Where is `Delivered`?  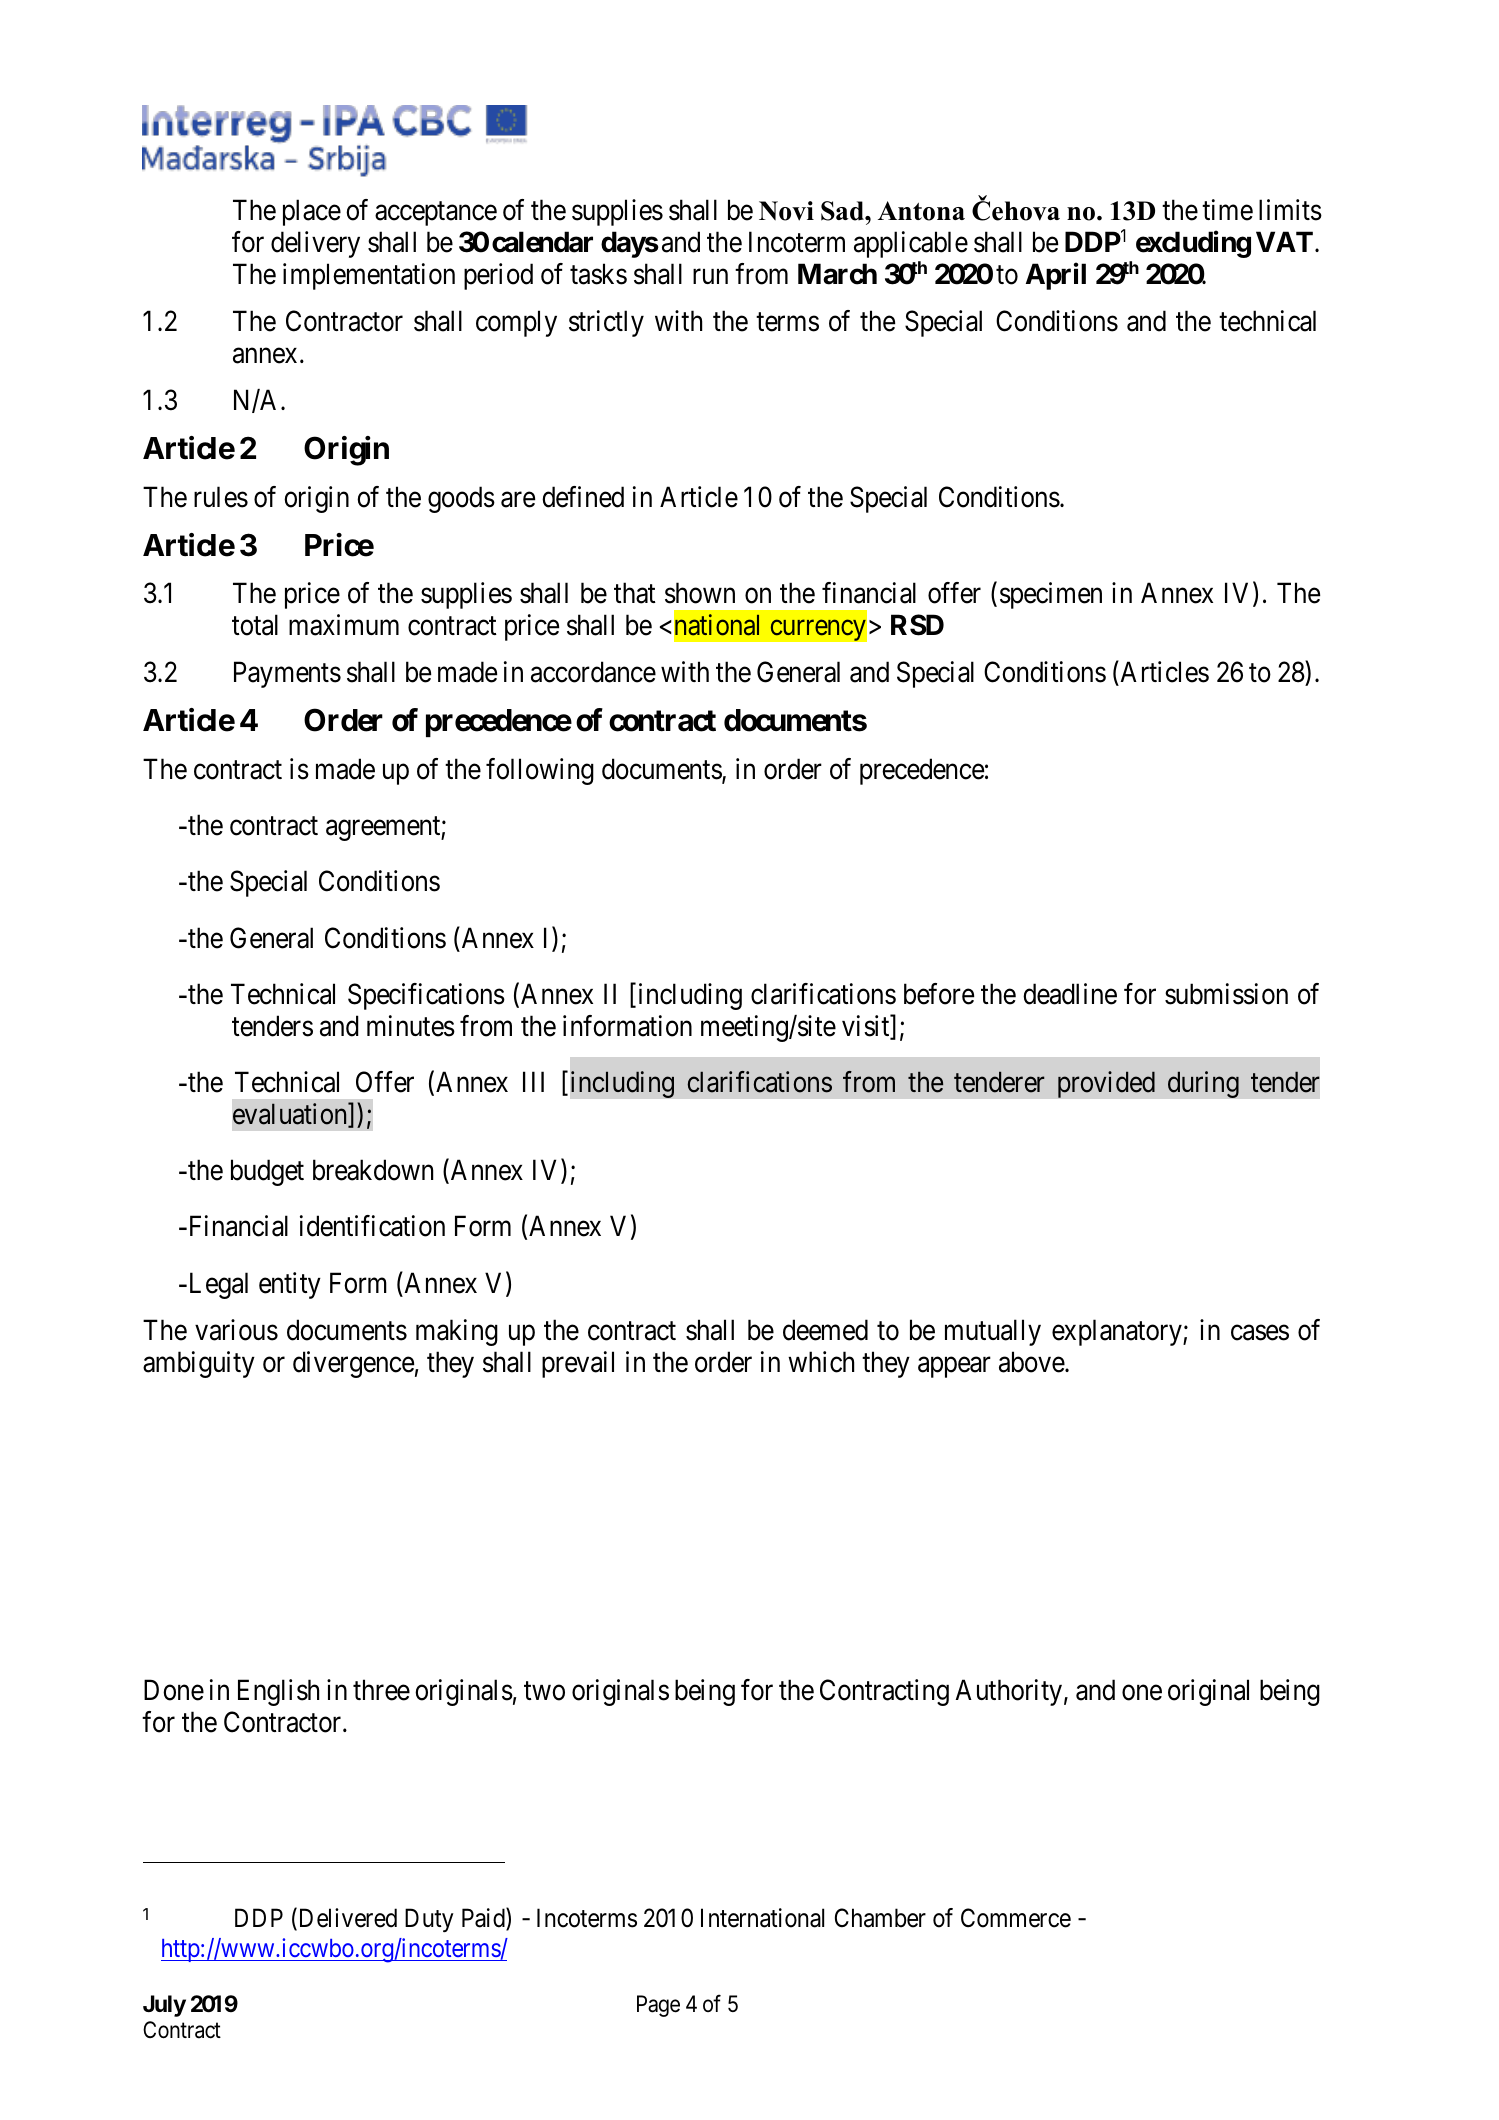
Delivered is located at coordinates (346, 1919).
